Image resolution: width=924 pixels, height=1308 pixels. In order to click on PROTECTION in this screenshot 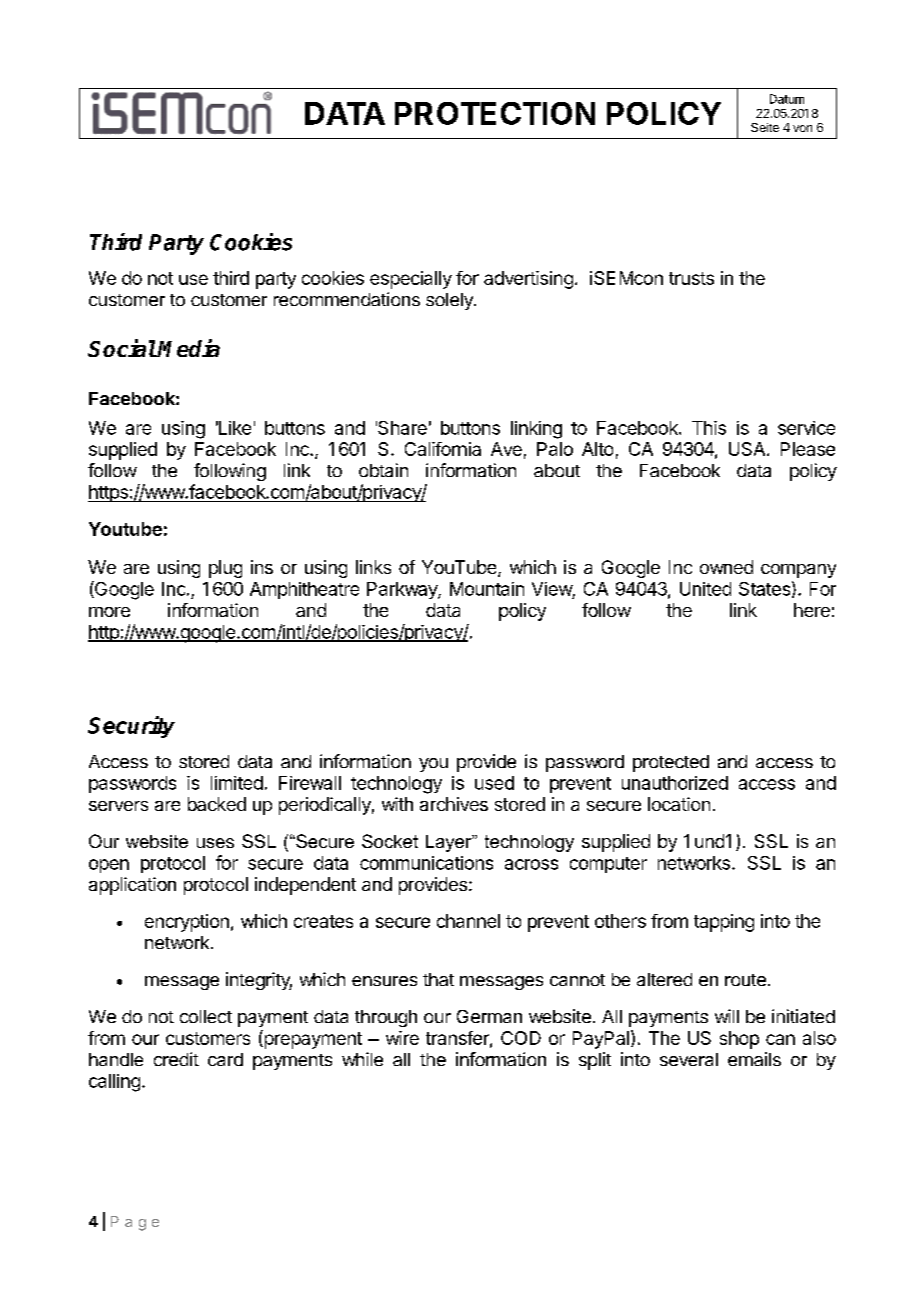, I will do `click(495, 113)`.
